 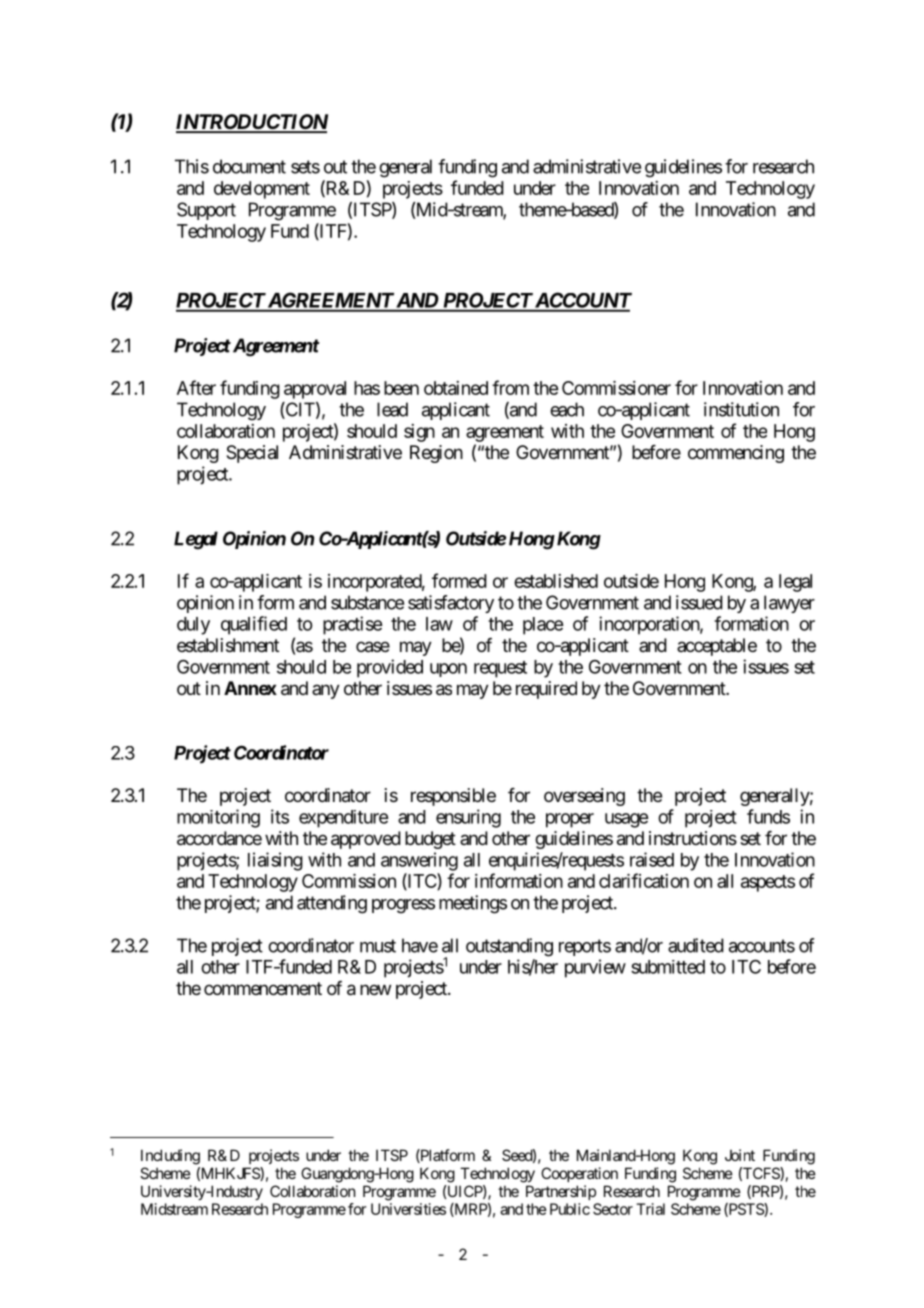 What do you see at coordinates (741, 409) in the screenshot?
I see `institution` at bounding box center [741, 409].
